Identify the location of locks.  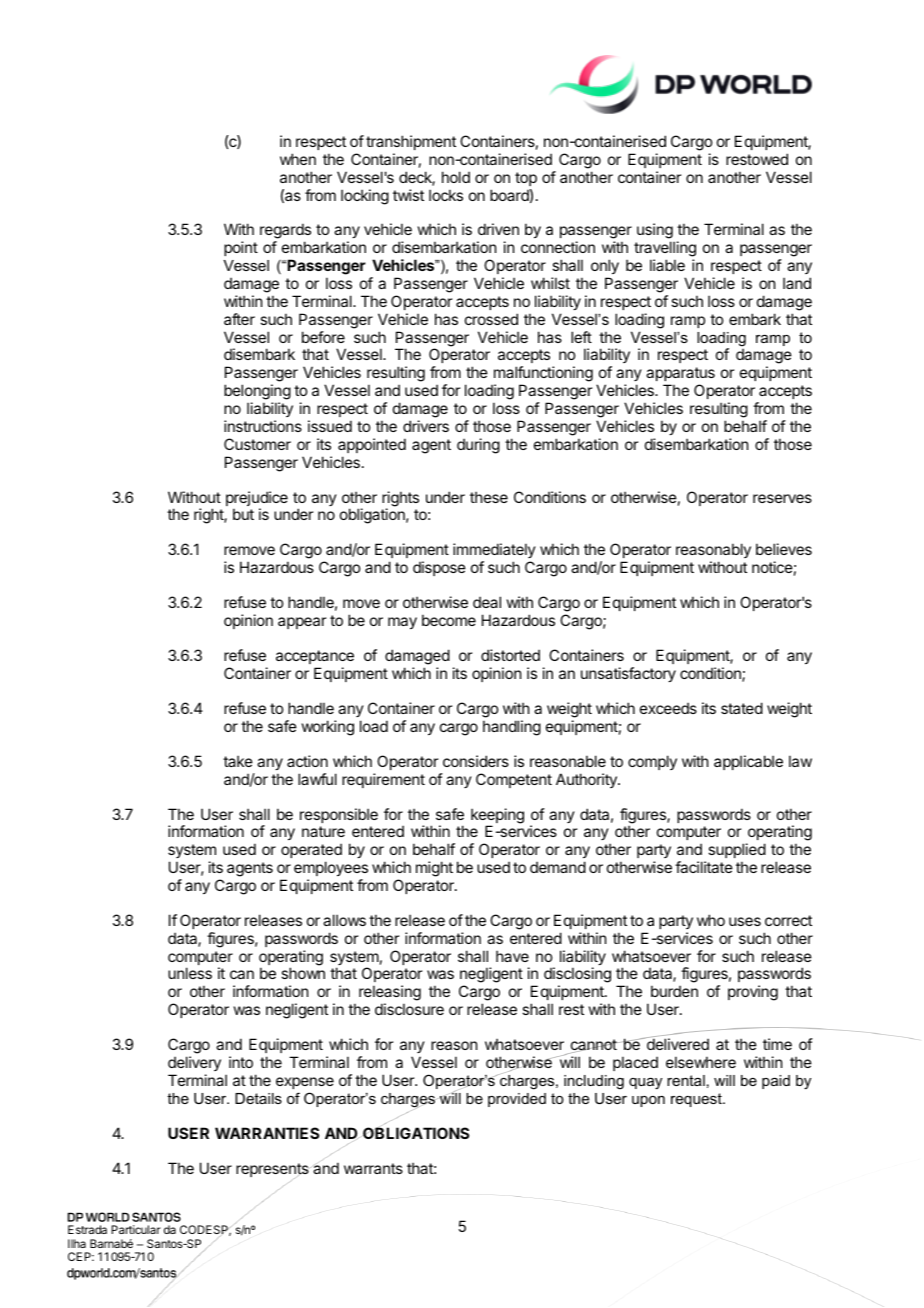
(446, 195).
